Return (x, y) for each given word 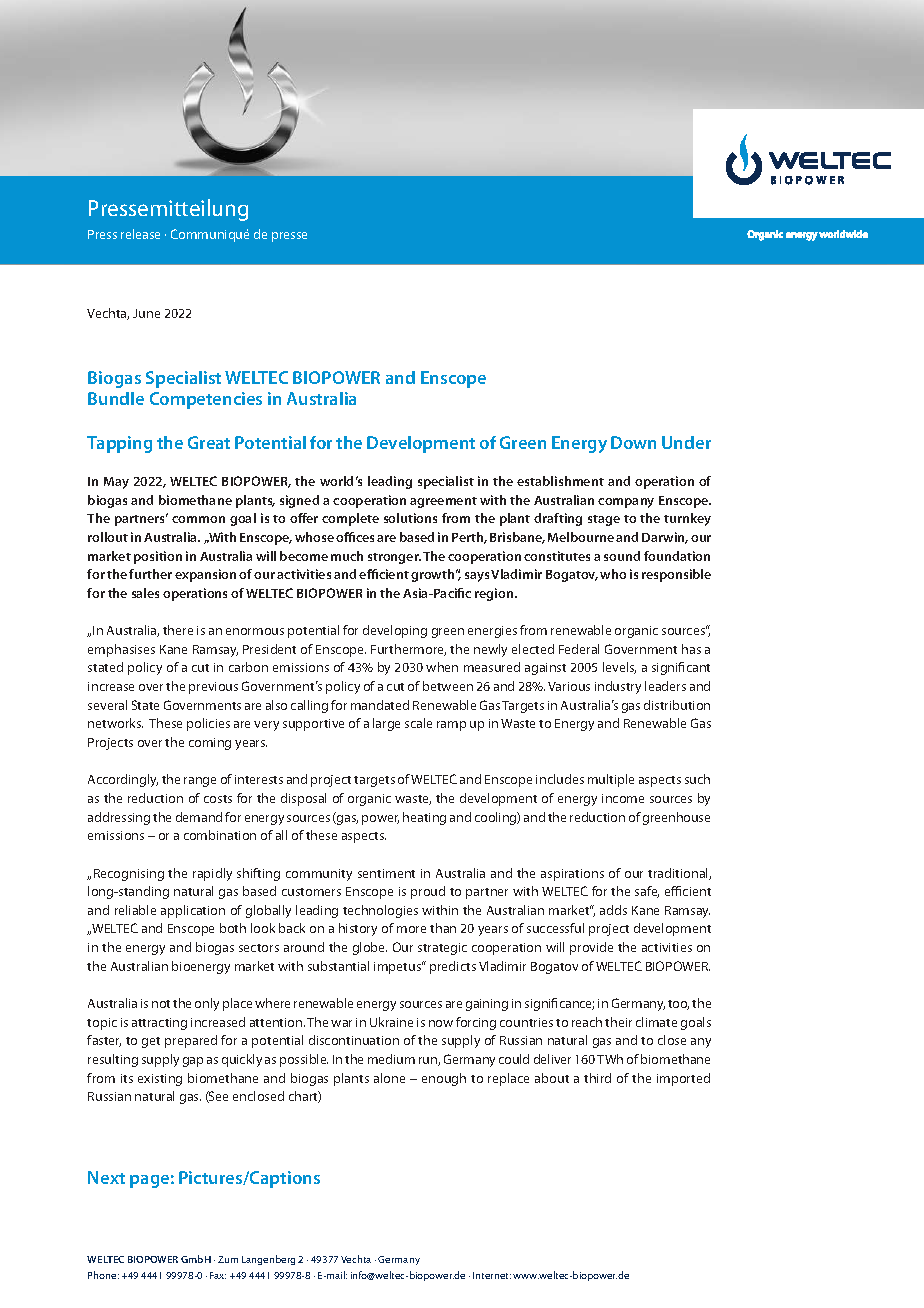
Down (633, 442)
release (140, 234)
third (597, 1078)
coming (210, 744)
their (618, 1022)
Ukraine (391, 1022)
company (626, 503)
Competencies (206, 400)
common (198, 519)
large (386, 724)
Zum (228, 1259)
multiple (611, 780)
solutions (410, 518)
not (161, 1004)
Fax (218, 1275)
